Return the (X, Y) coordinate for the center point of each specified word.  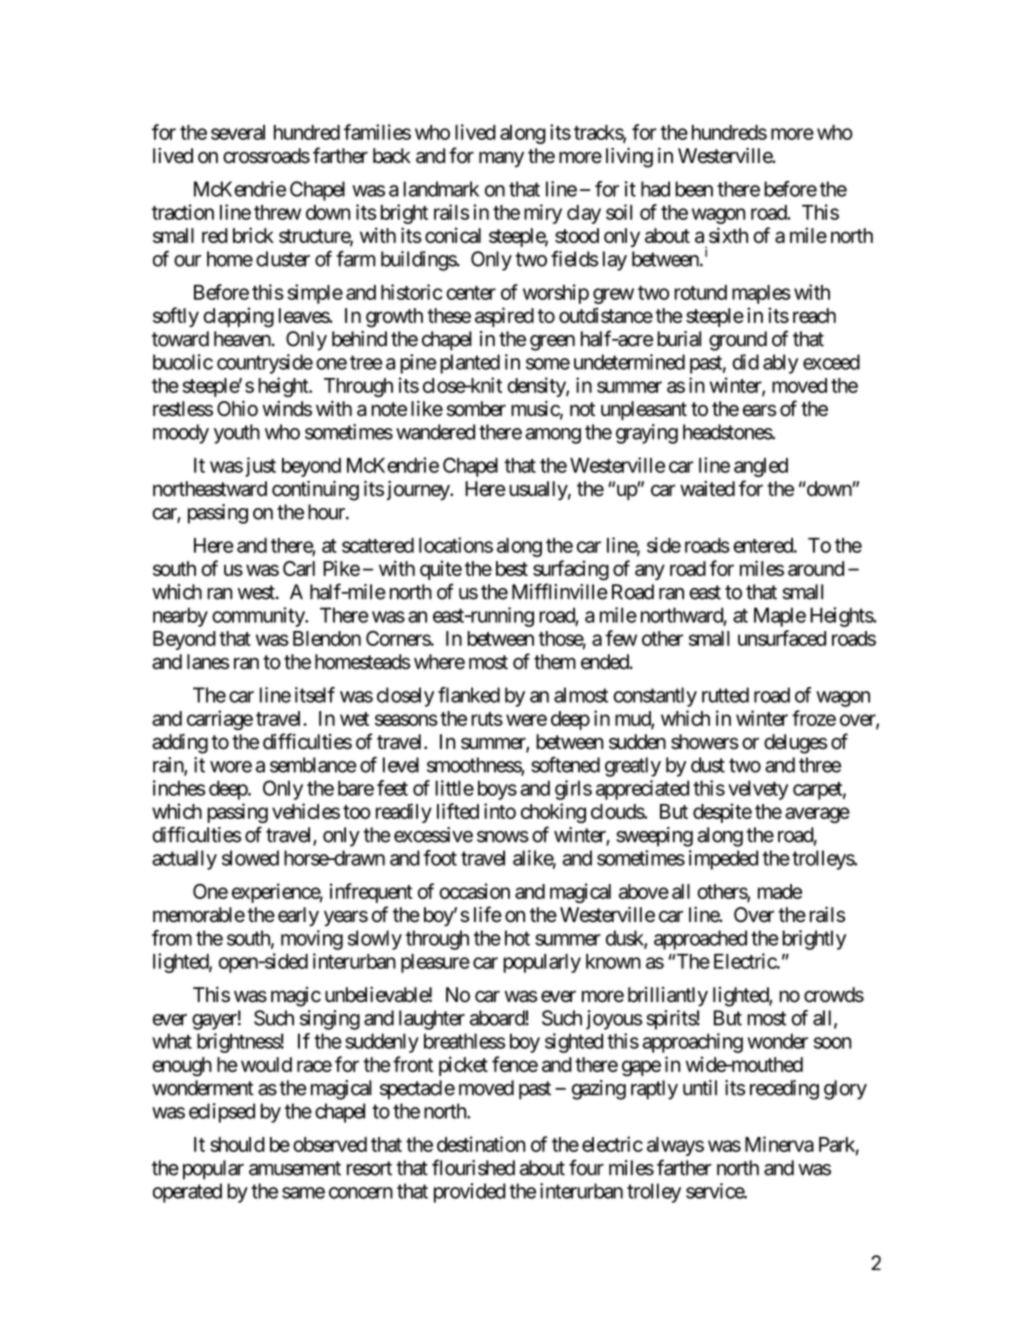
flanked (469, 695)
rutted (725, 695)
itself (315, 695)
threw (277, 212)
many (501, 159)
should (237, 1144)
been (694, 189)
